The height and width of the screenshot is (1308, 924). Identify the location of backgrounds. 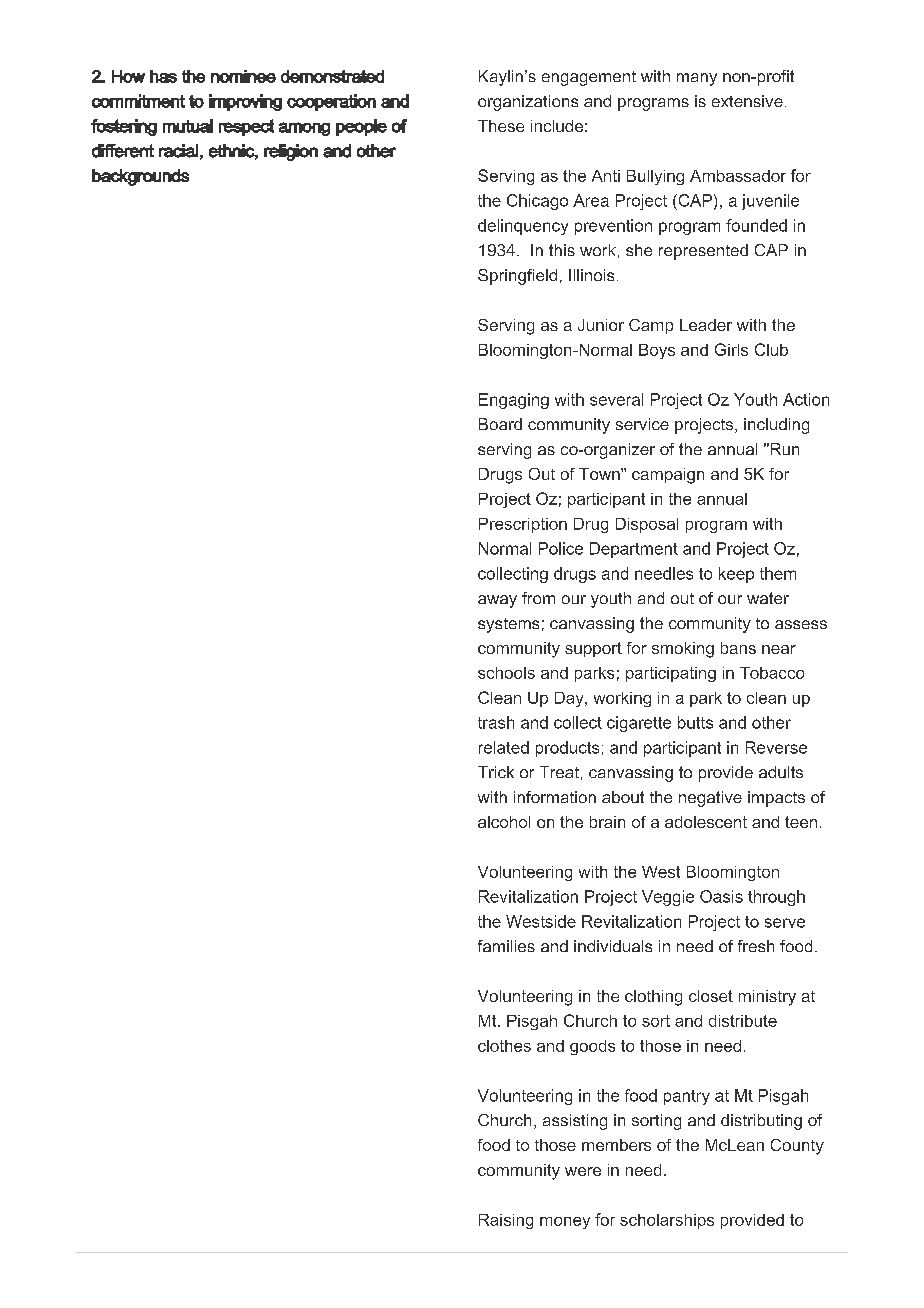
(140, 177).
